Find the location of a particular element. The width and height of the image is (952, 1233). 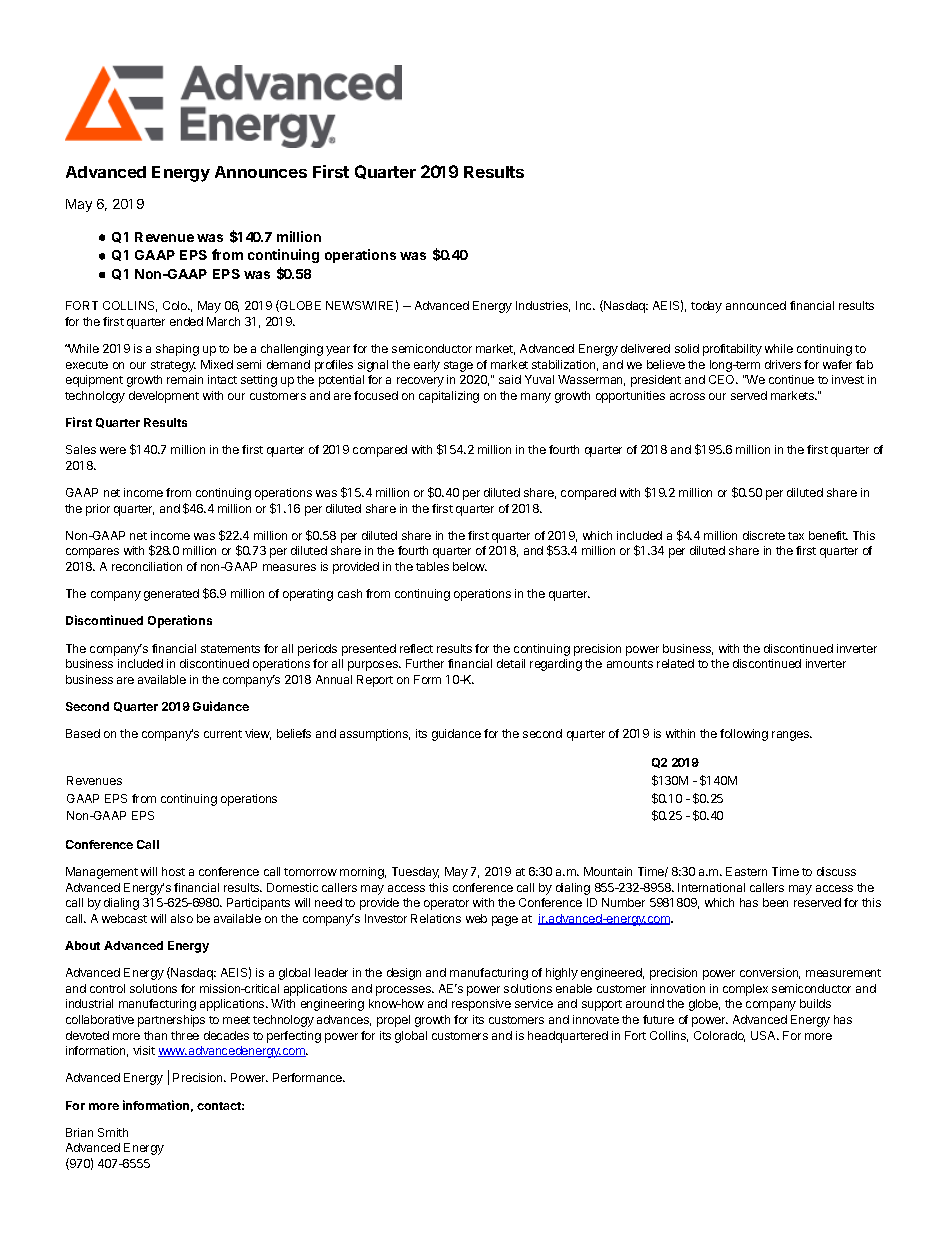

Industries is located at coordinates (543, 306).
